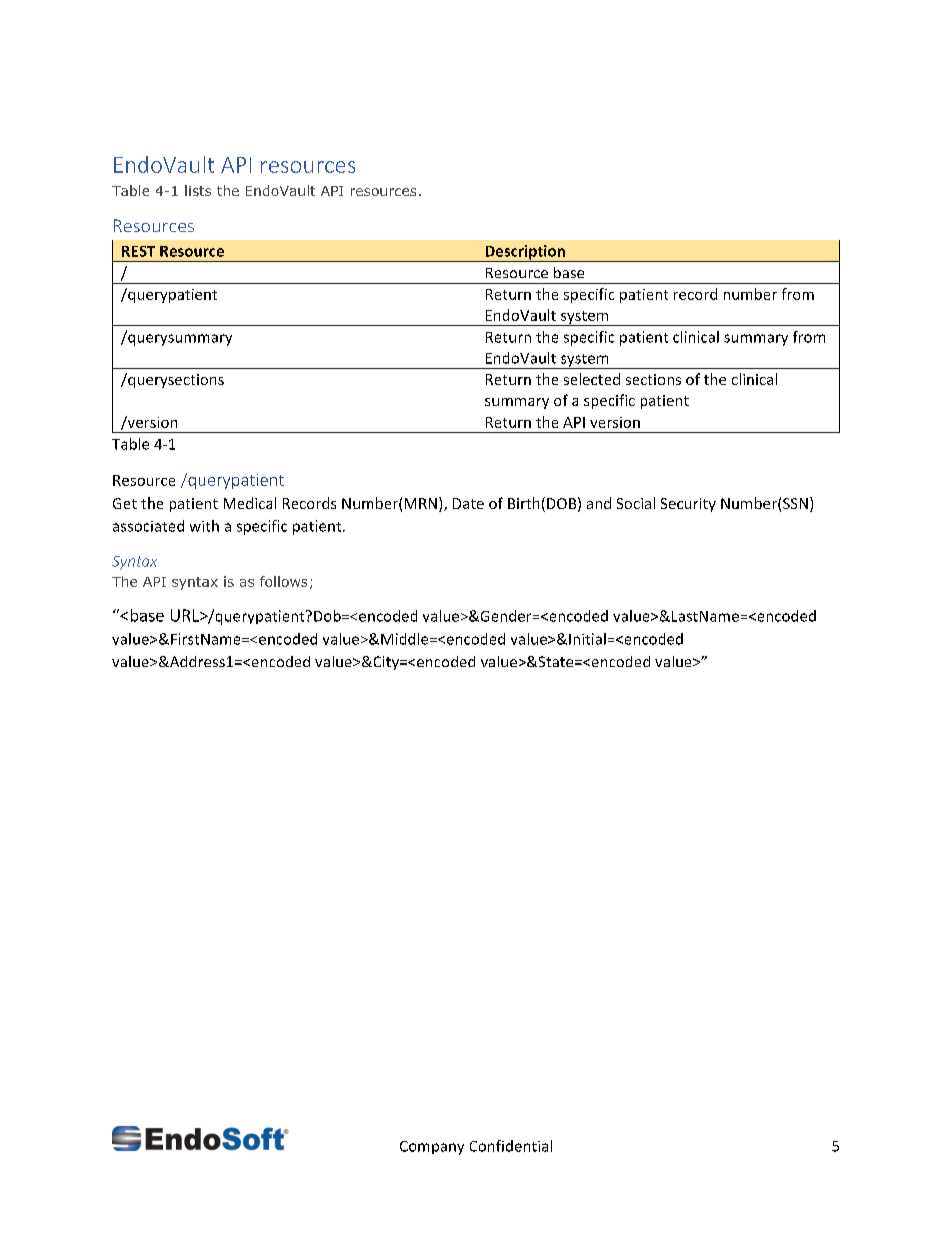 The width and height of the screenshot is (952, 1233). I want to click on Date, so click(468, 503).
